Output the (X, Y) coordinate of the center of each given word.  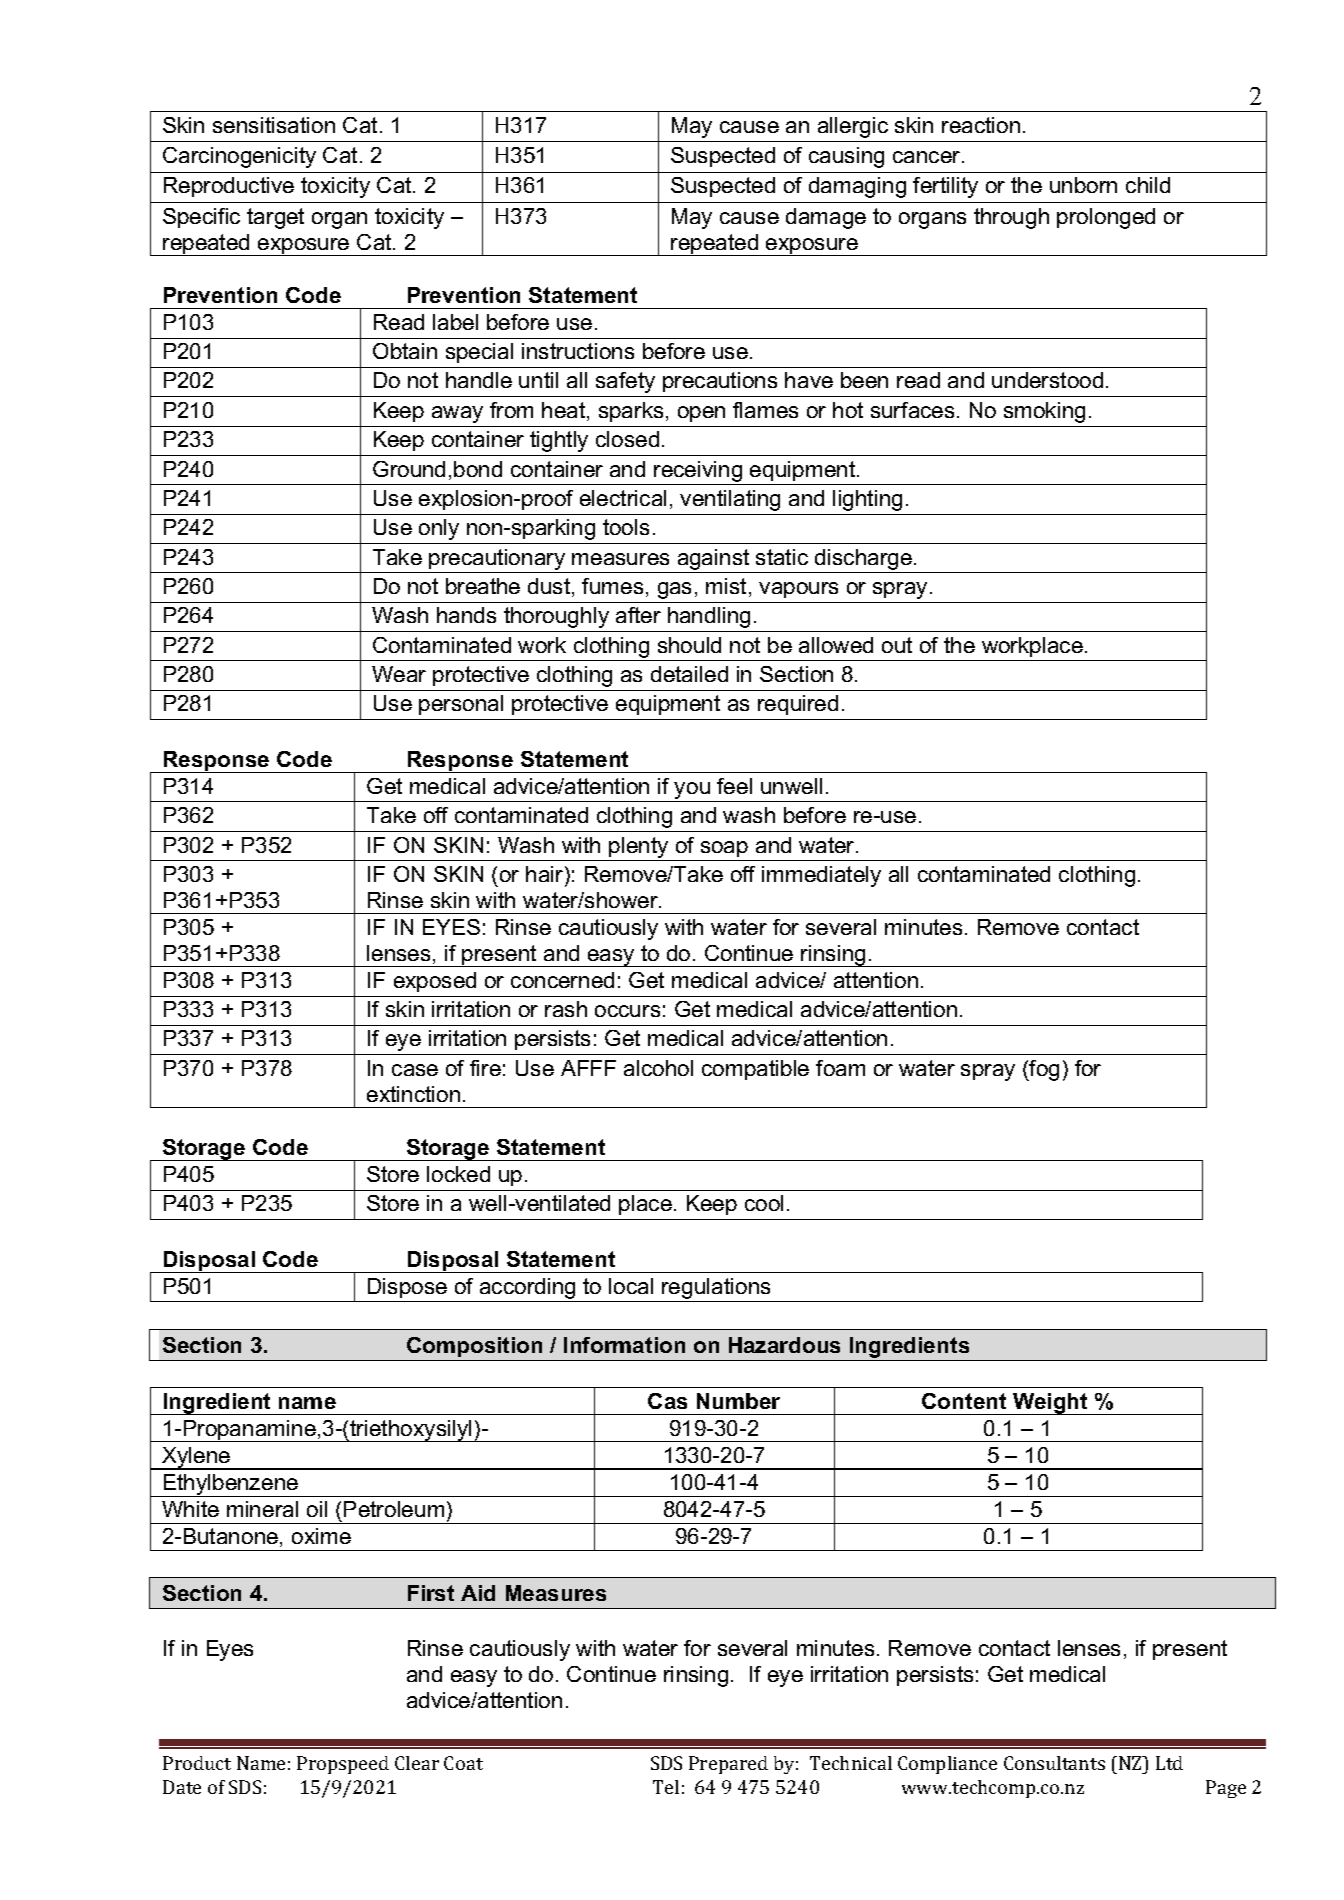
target (275, 218)
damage (826, 218)
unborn (1083, 185)
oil (317, 1509)
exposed (435, 982)
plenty (638, 847)
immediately (821, 876)
